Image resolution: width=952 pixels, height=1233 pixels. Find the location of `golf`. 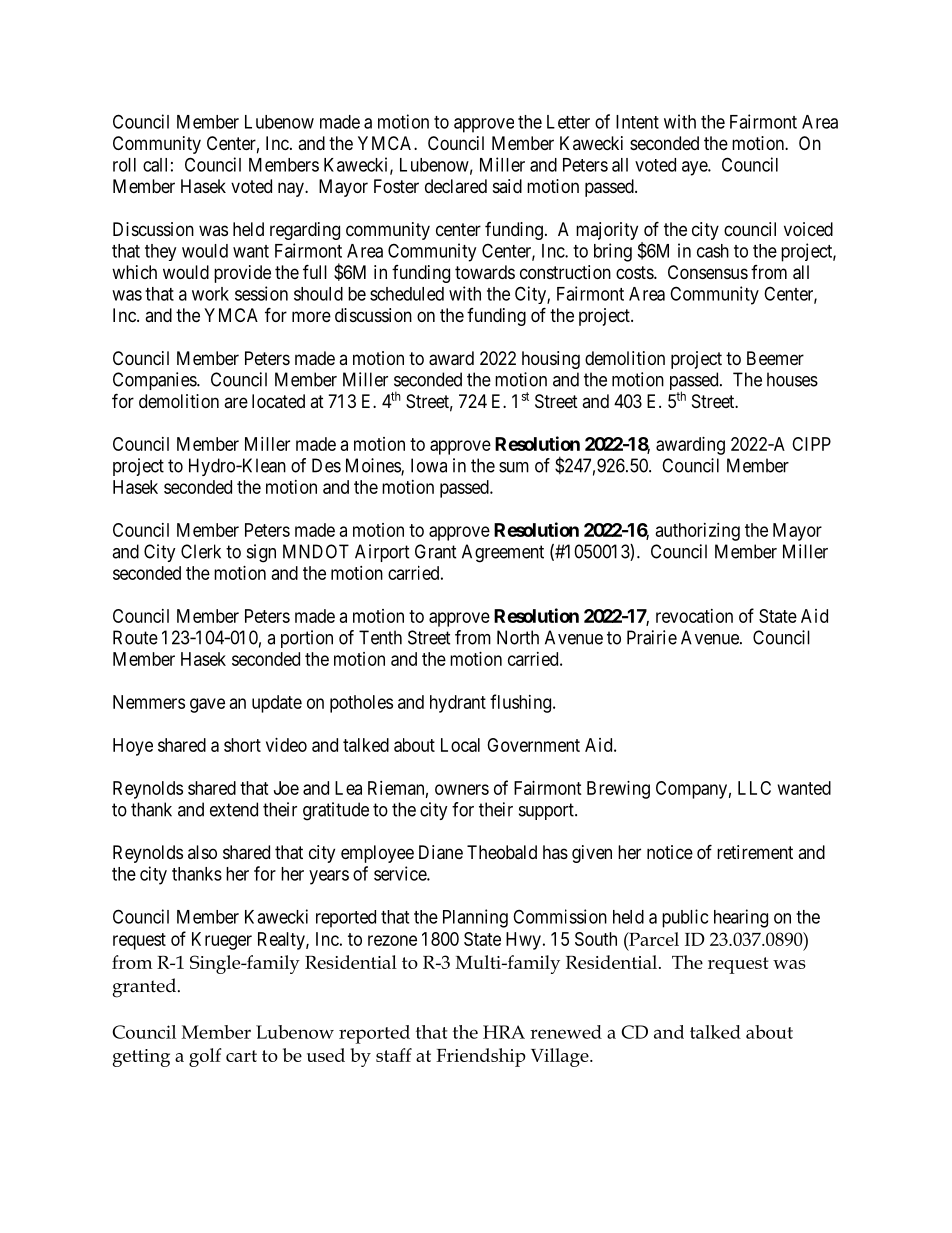

golf is located at coordinates (205, 1057).
